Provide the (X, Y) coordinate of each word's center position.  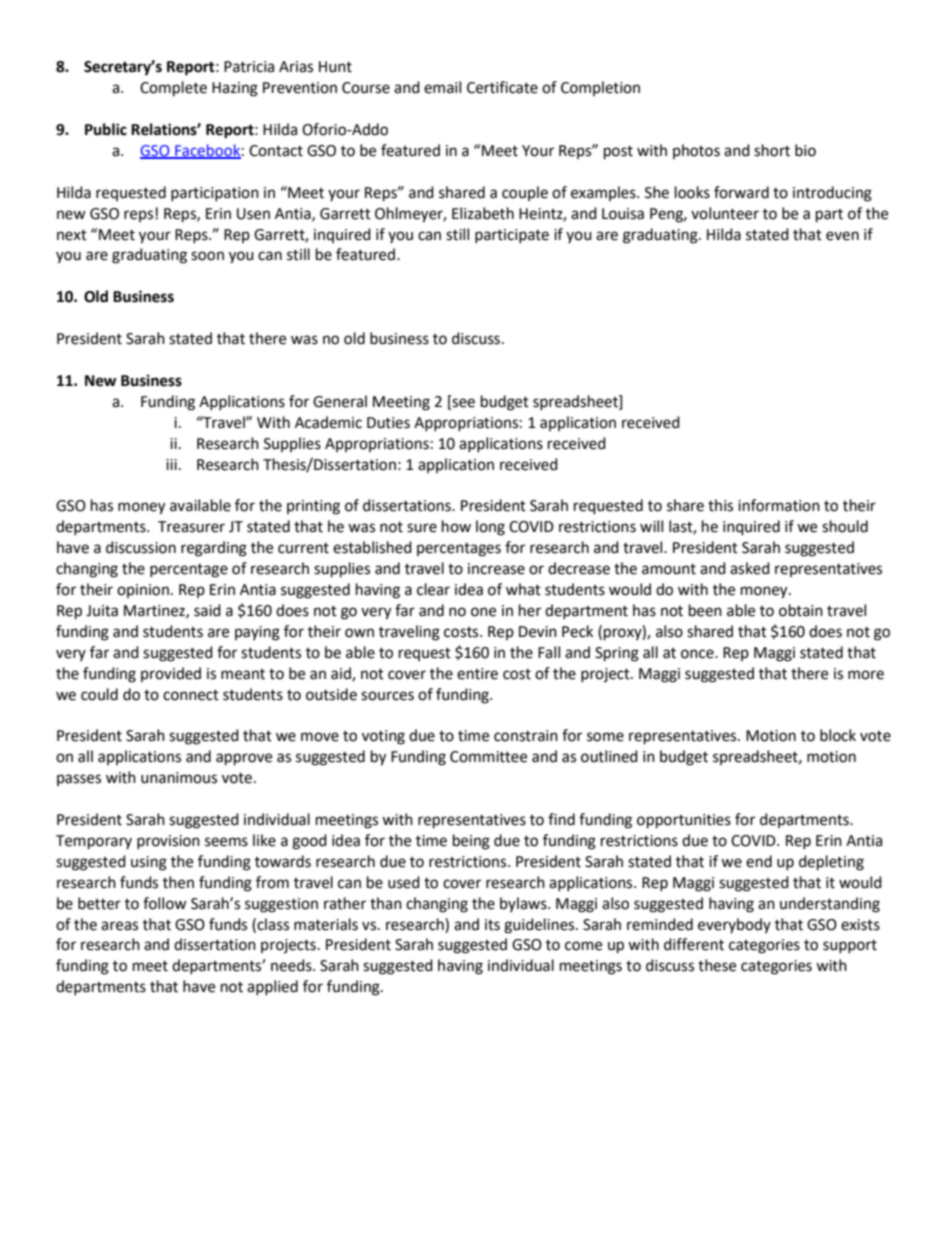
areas (119, 926)
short (772, 150)
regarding (214, 549)
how (456, 526)
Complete (173, 89)
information (779, 505)
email (442, 87)
